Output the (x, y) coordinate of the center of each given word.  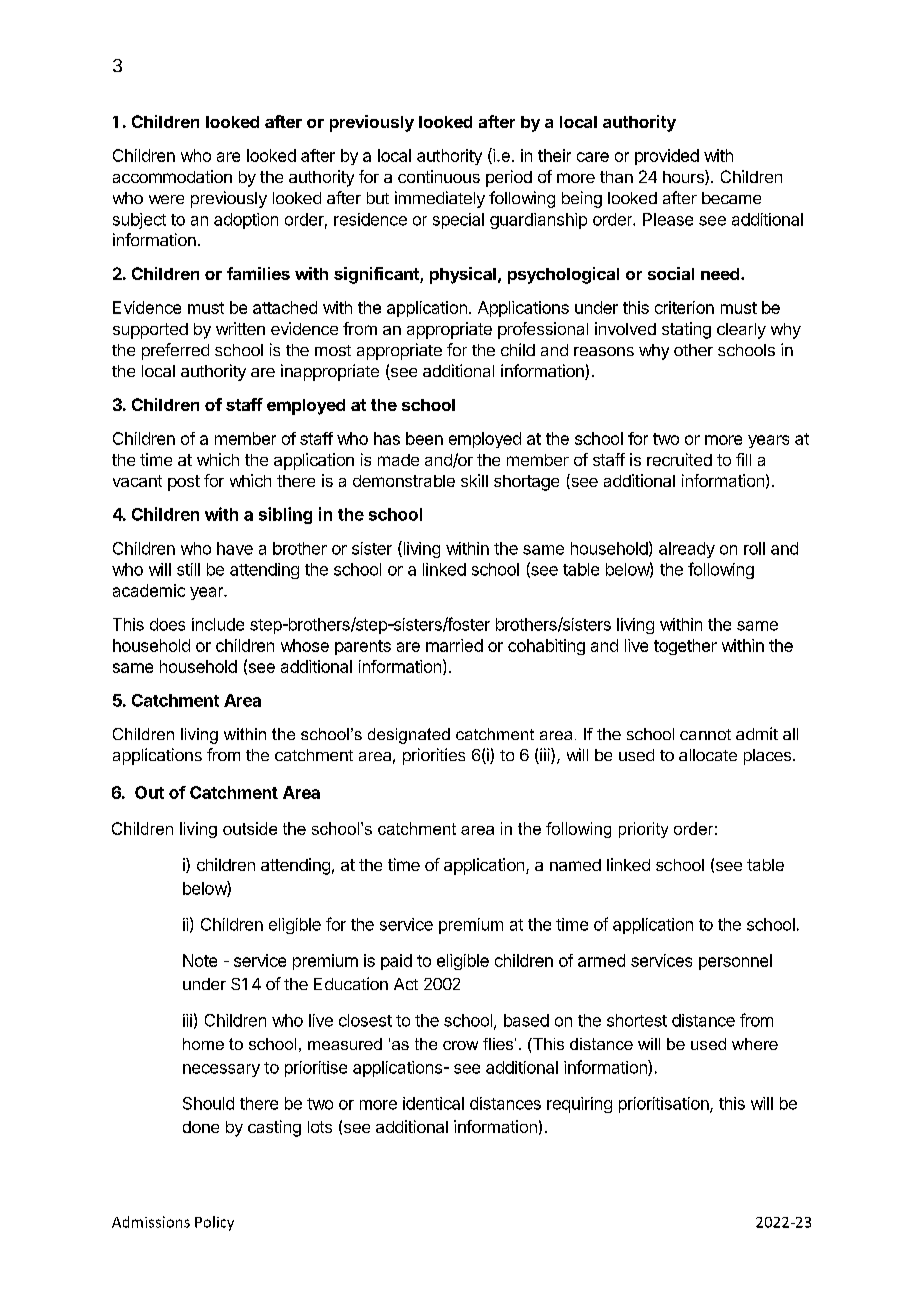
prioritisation (665, 1105)
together (685, 647)
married (454, 645)
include (218, 624)
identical (433, 1103)
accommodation (172, 176)
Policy (214, 1223)
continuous (439, 176)
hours (684, 177)
